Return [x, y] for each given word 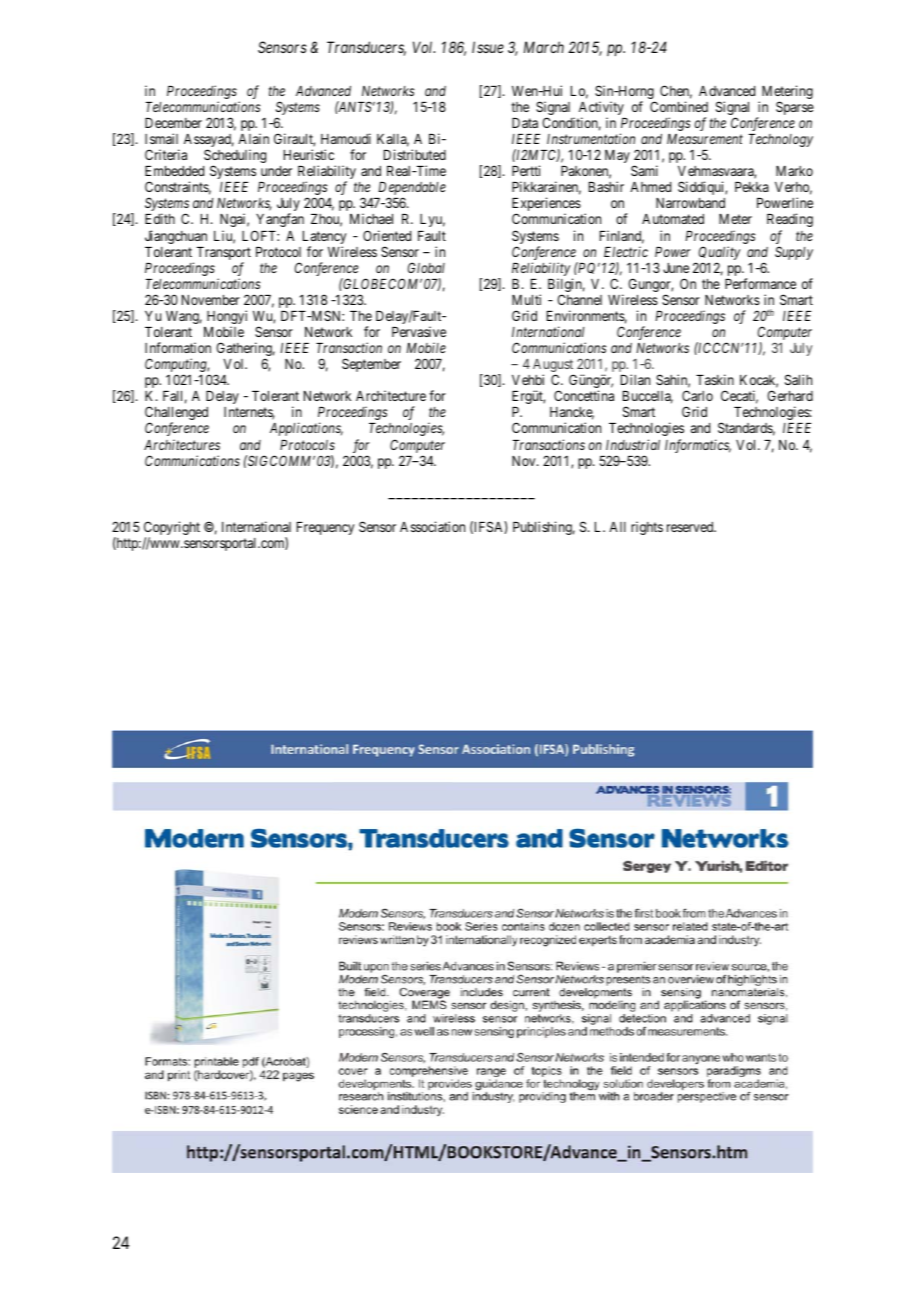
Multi [526, 299]
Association [432, 526]
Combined [679, 106]
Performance [760, 283]
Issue [488, 47]
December [173, 123]
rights [647, 528]
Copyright [172, 529]
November [211, 300]
